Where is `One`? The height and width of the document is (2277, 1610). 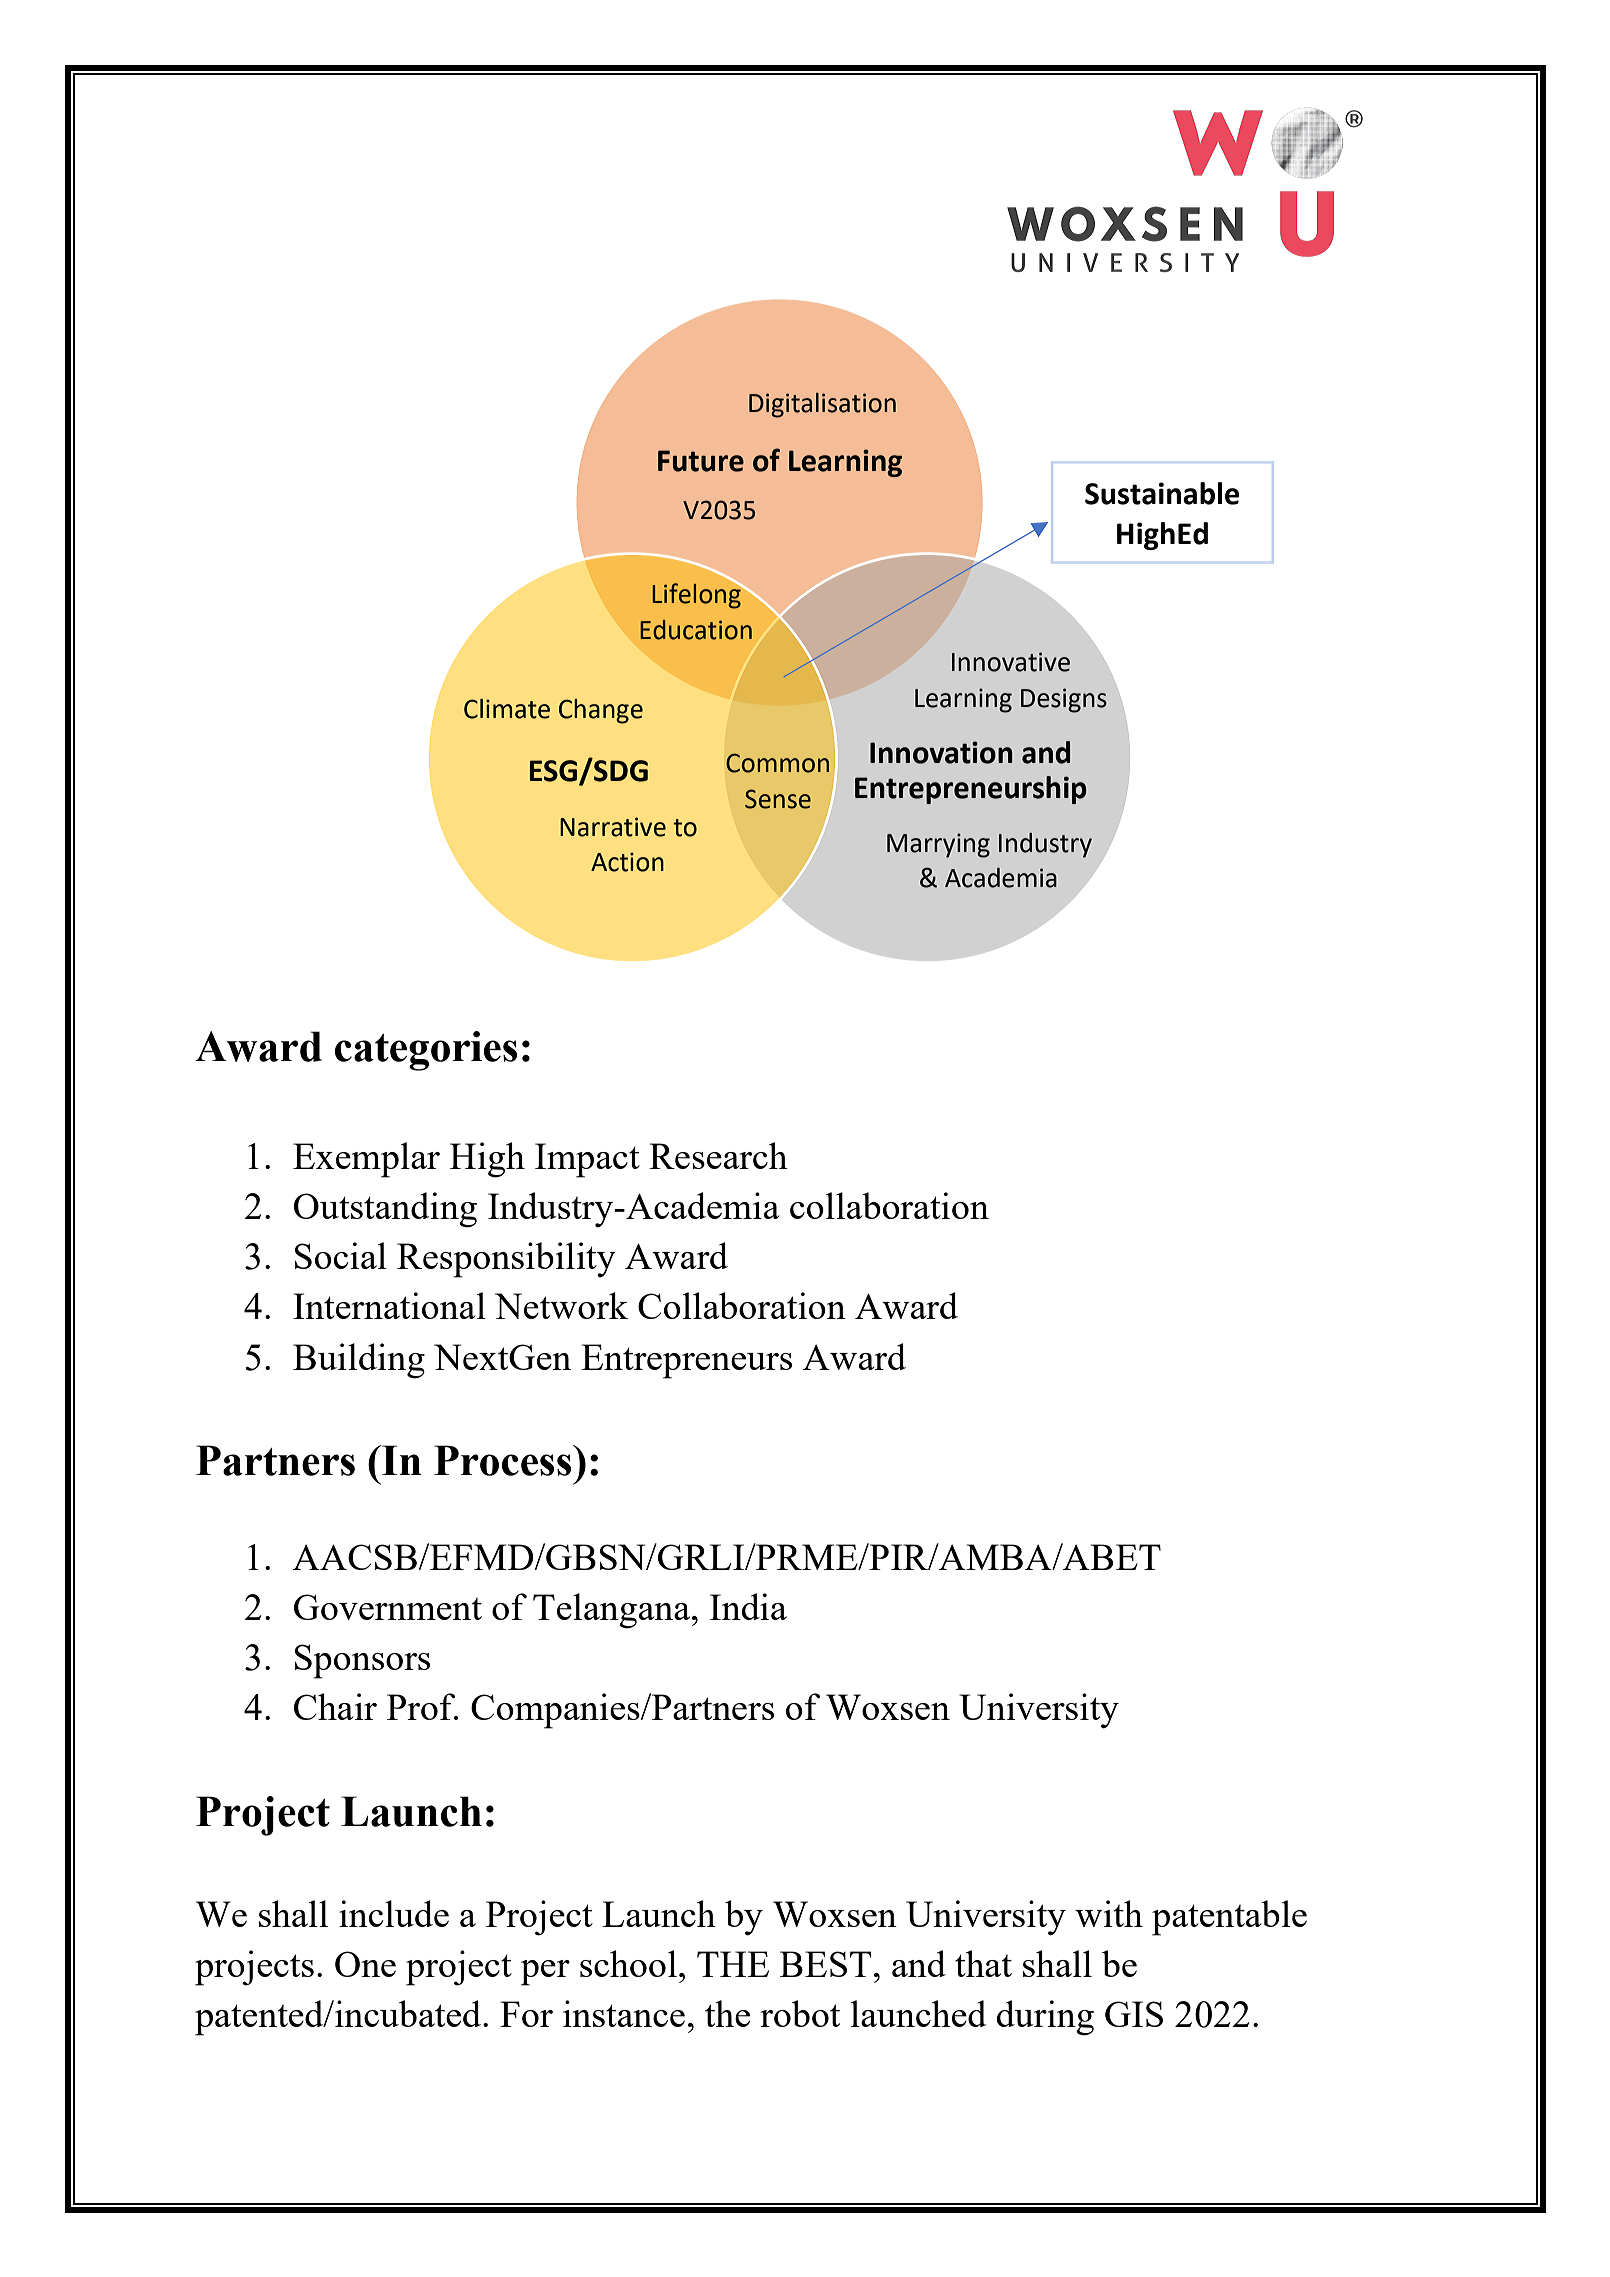 One is located at coordinates (365, 1964).
